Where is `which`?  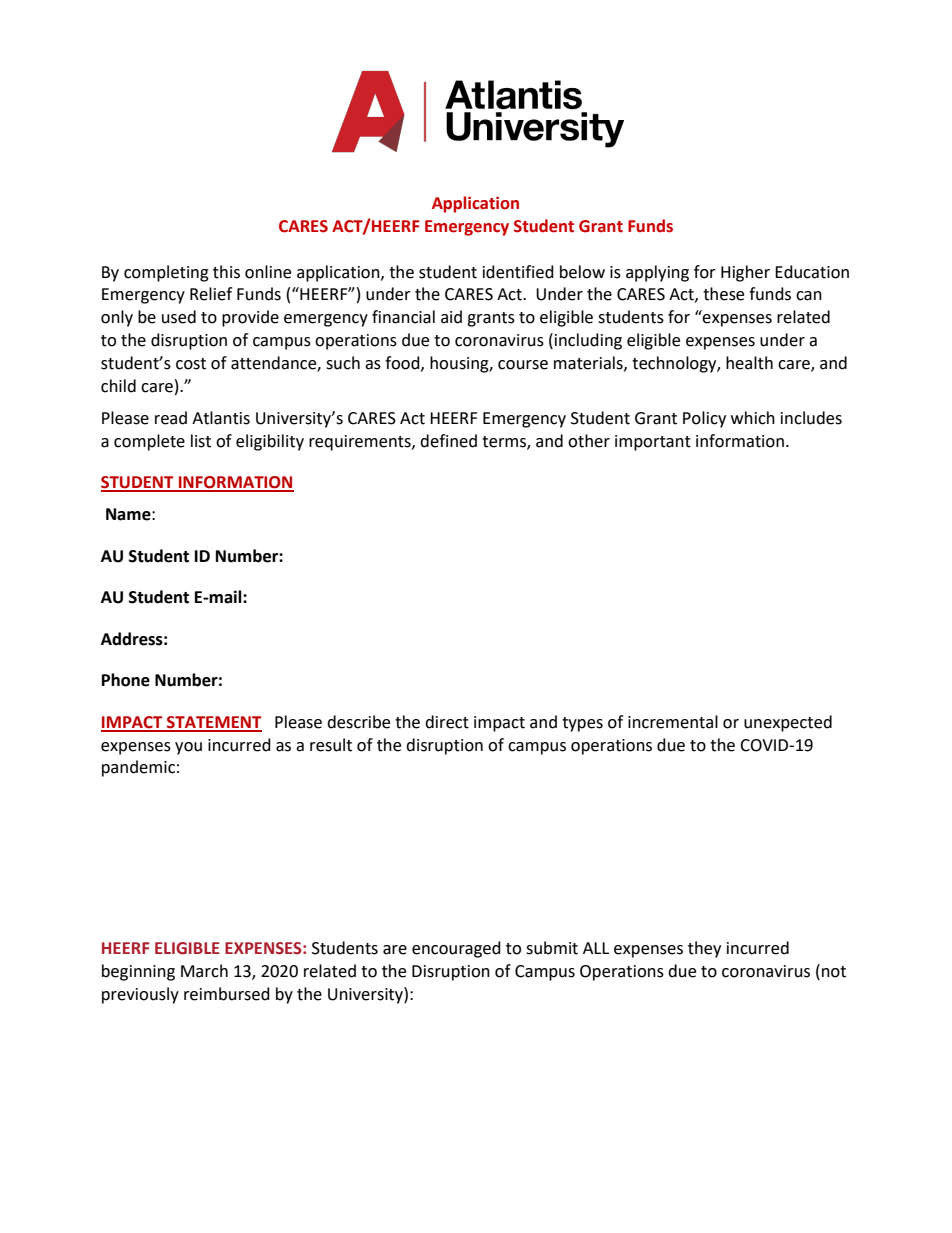
which is located at coordinates (753, 418).
